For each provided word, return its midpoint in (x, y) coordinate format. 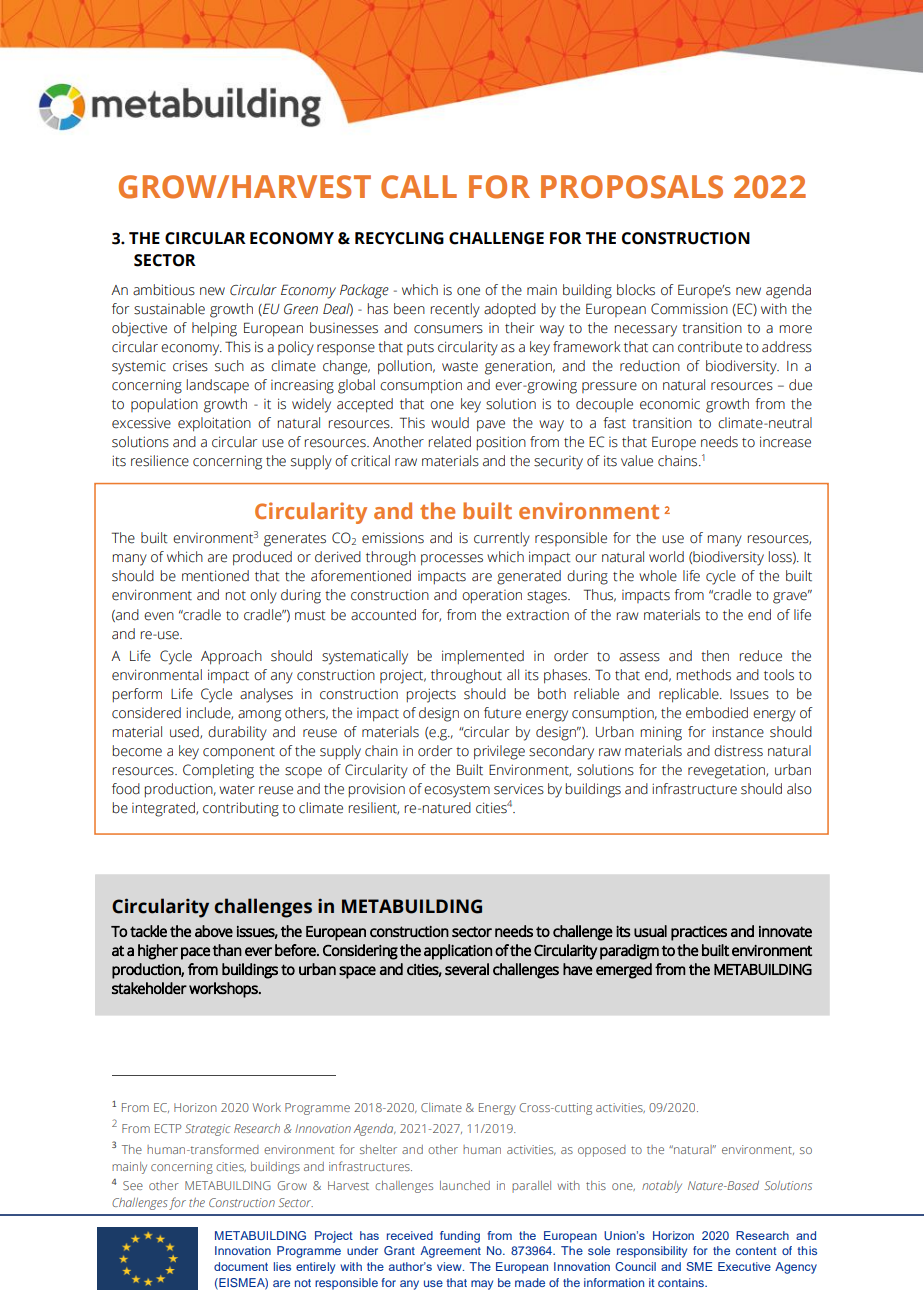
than (227, 950)
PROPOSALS (632, 187)
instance (738, 732)
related (450, 442)
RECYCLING (399, 238)
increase (785, 442)
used (185, 732)
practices (699, 933)
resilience (160, 461)
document (241, 1266)
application (458, 952)
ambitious (164, 290)
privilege (499, 752)
